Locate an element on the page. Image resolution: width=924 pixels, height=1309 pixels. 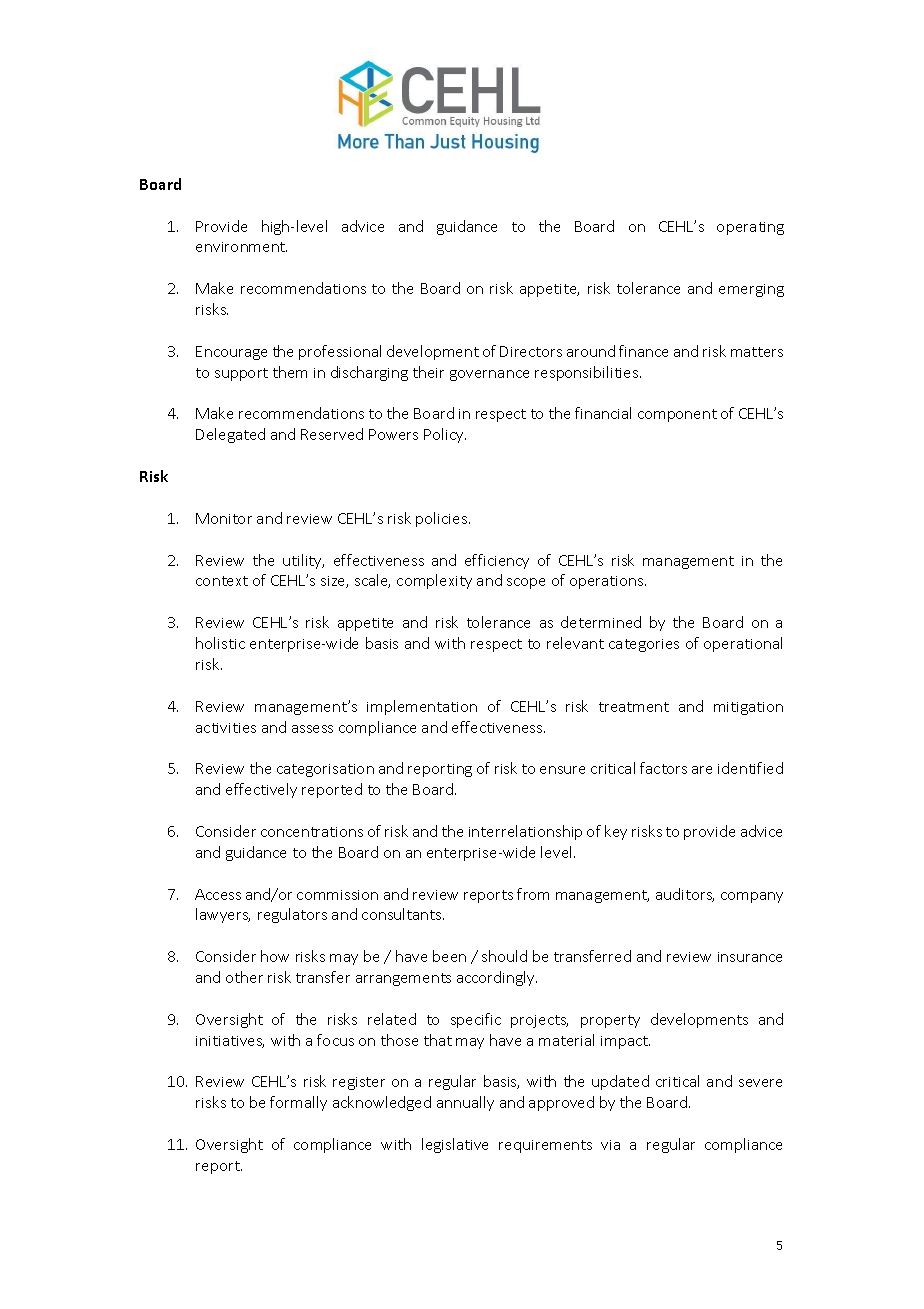
operating is located at coordinates (750, 228).
